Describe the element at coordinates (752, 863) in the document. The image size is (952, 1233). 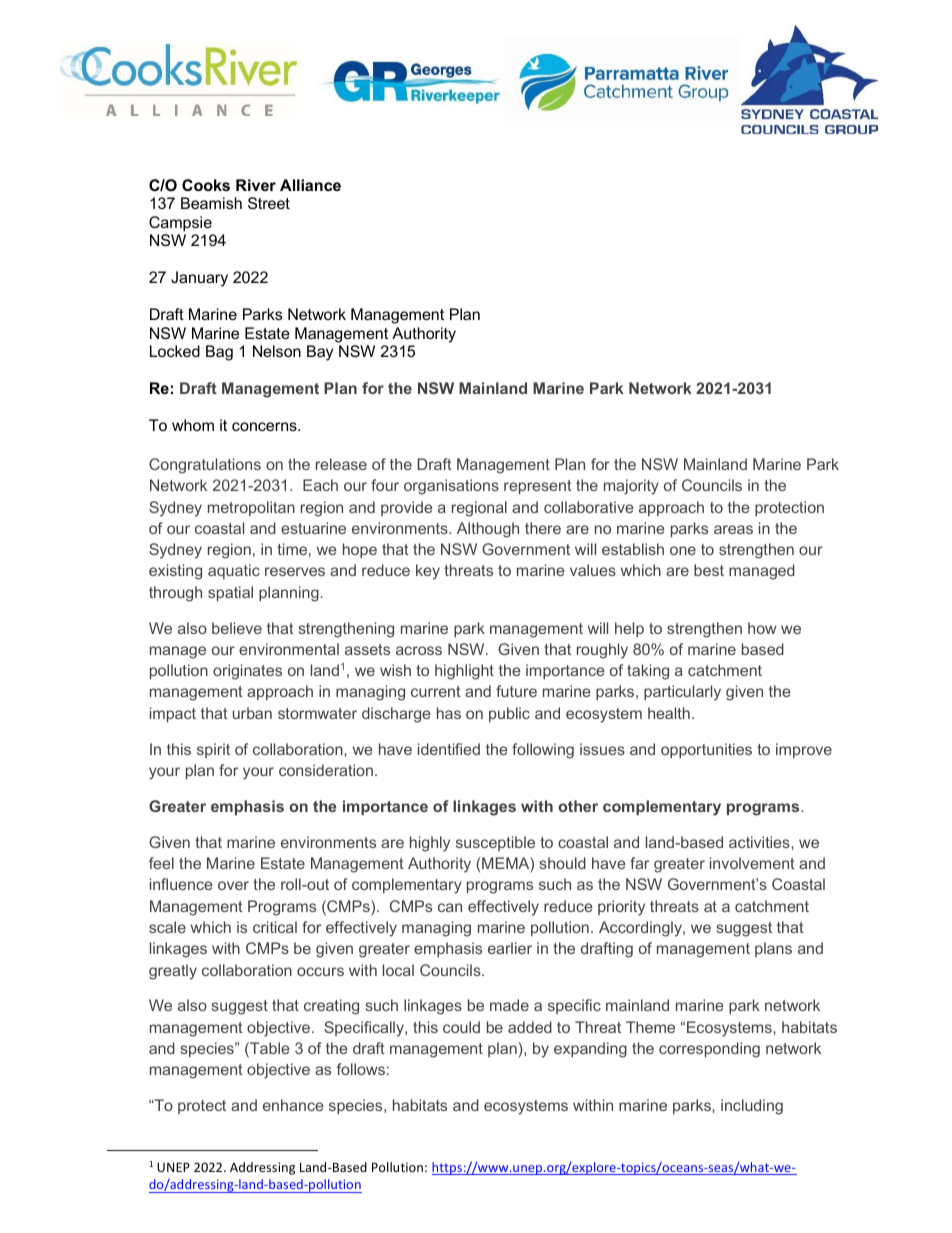
I see `involvement` at that location.
